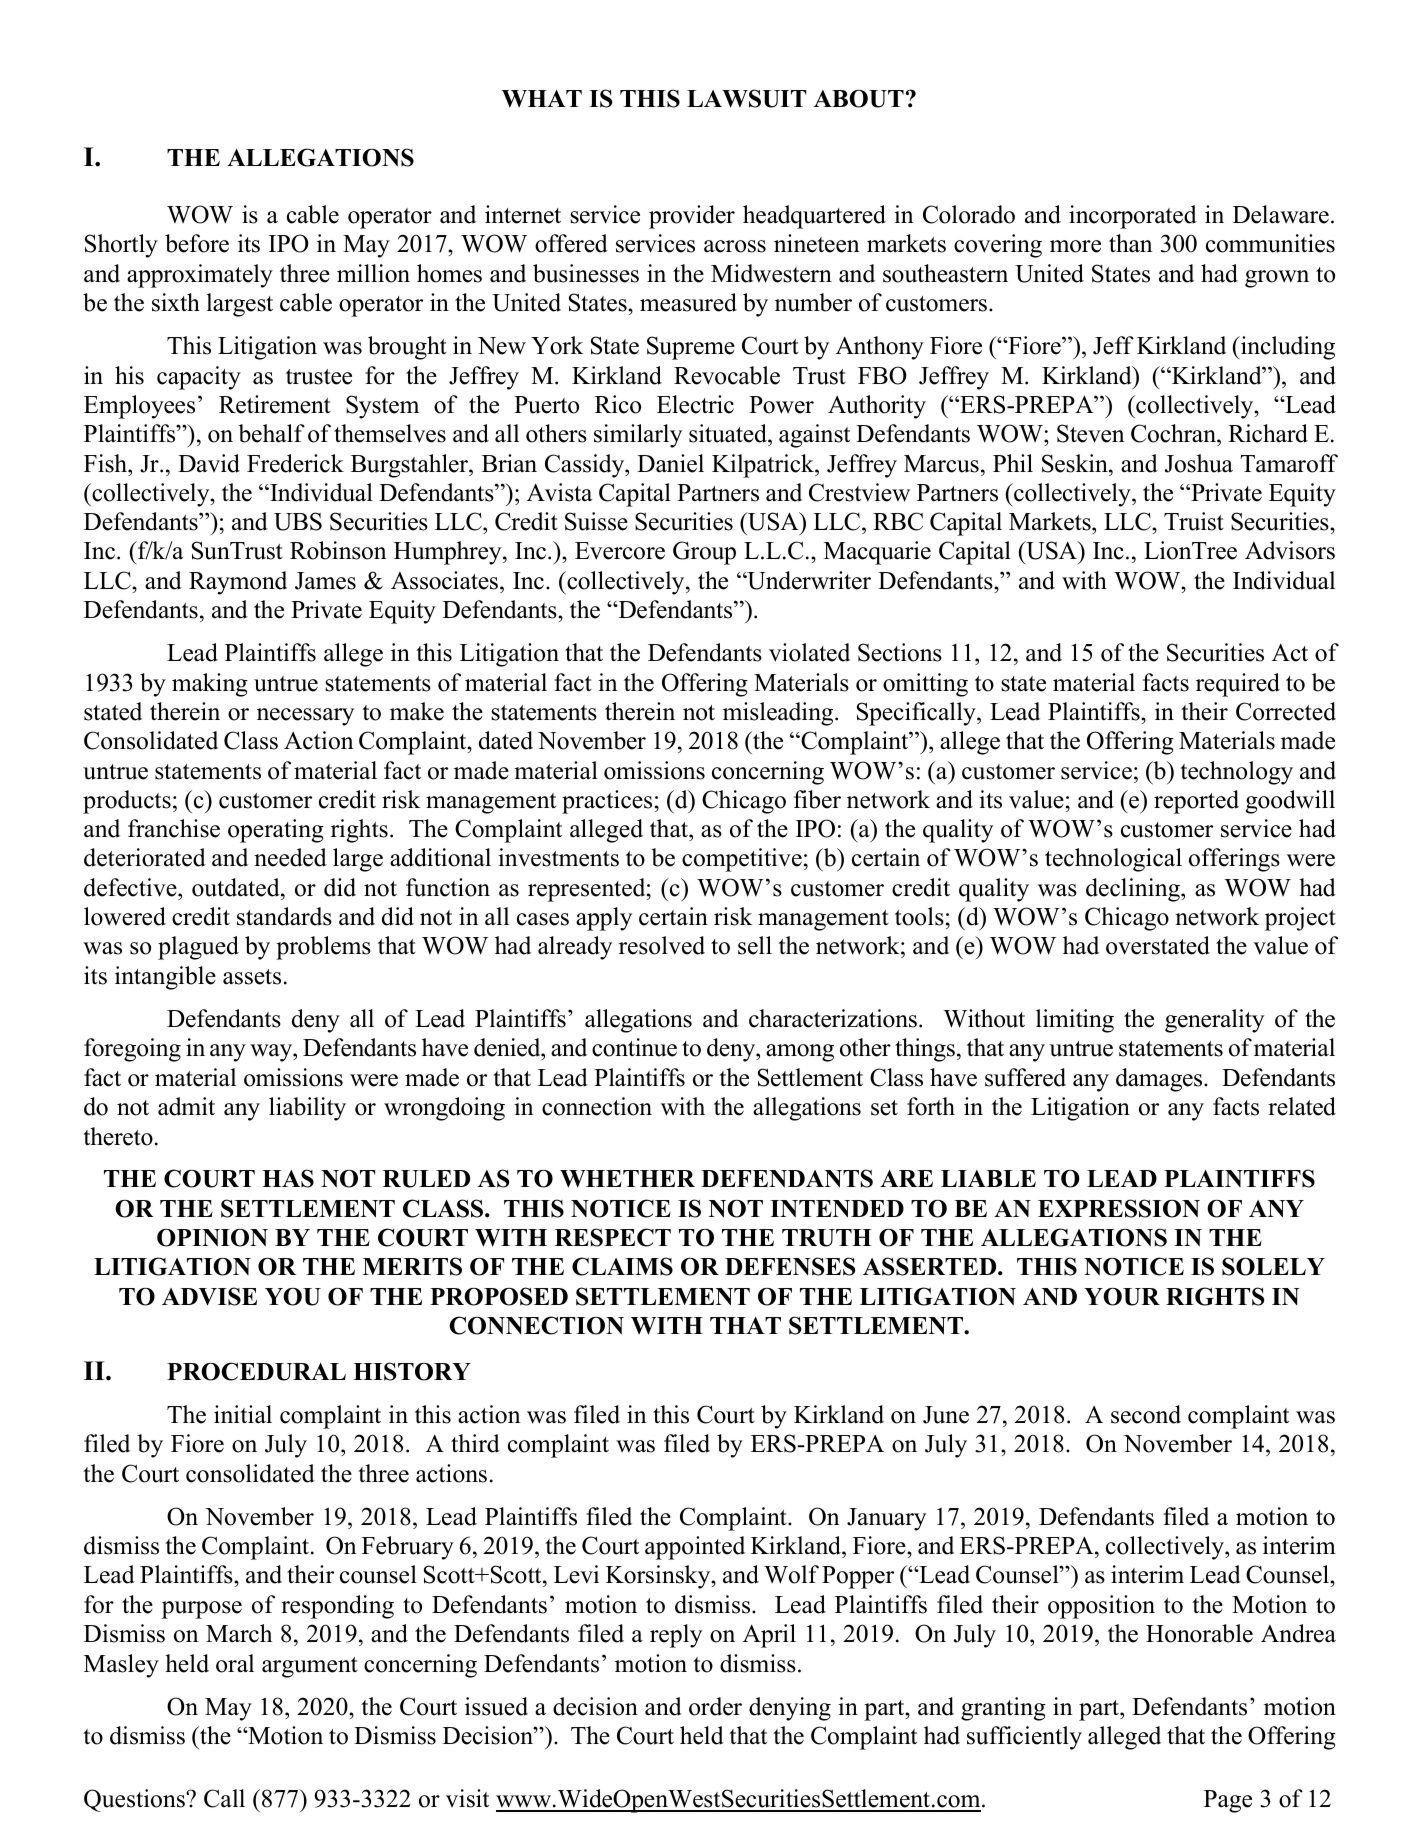  What do you see at coordinates (1199, 463) in the document?
I see `Joshua` at bounding box center [1199, 463].
